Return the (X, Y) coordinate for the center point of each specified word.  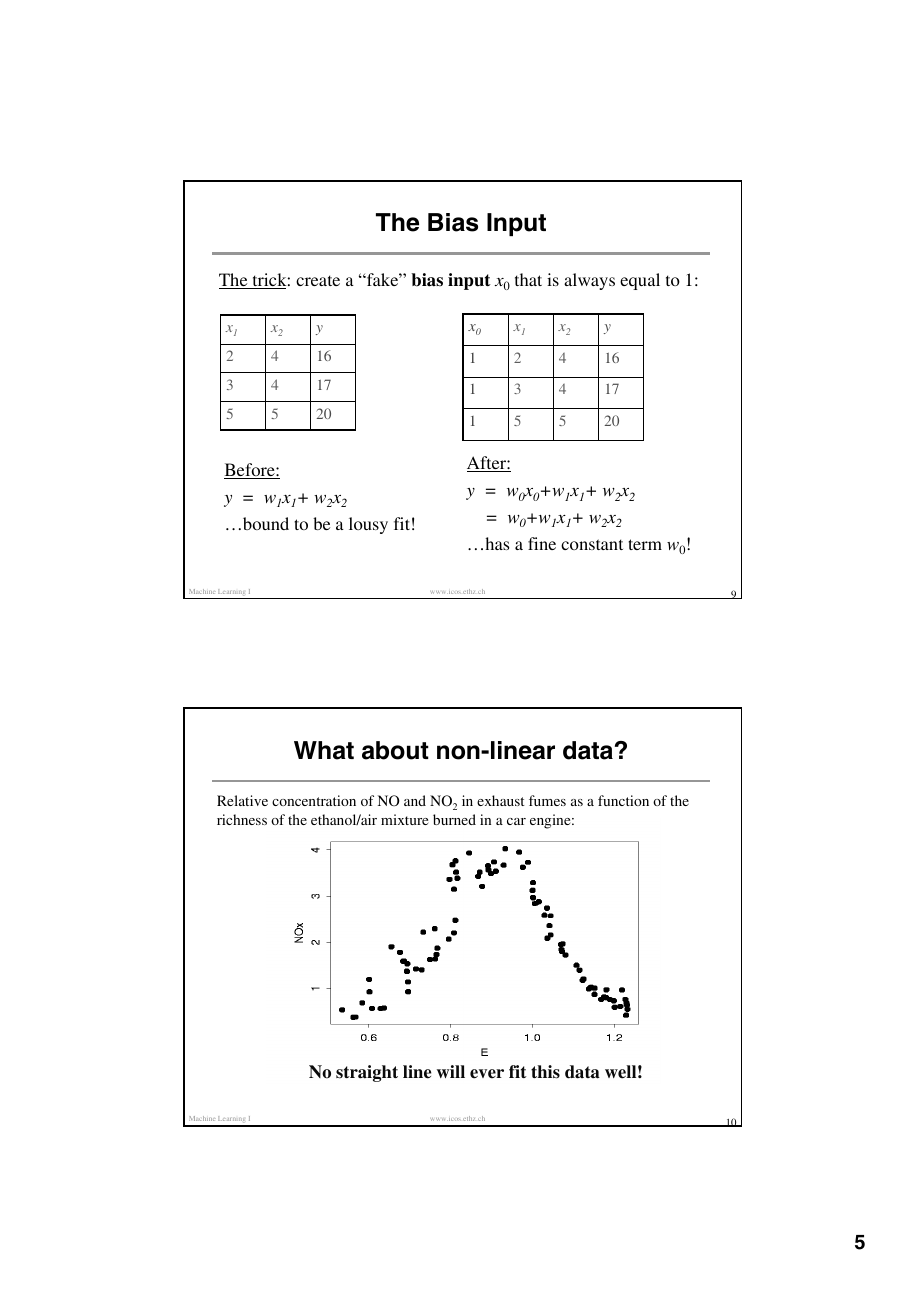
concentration (314, 800)
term (645, 544)
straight (367, 1073)
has (497, 543)
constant (592, 544)
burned (454, 819)
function (623, 800)
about (395, 750)
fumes (547, 800)
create (318, 280)
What (324, 750)
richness (242, 819)
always (589, 281)
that (528, 279)
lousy (368, 525)
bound (266, 523)
